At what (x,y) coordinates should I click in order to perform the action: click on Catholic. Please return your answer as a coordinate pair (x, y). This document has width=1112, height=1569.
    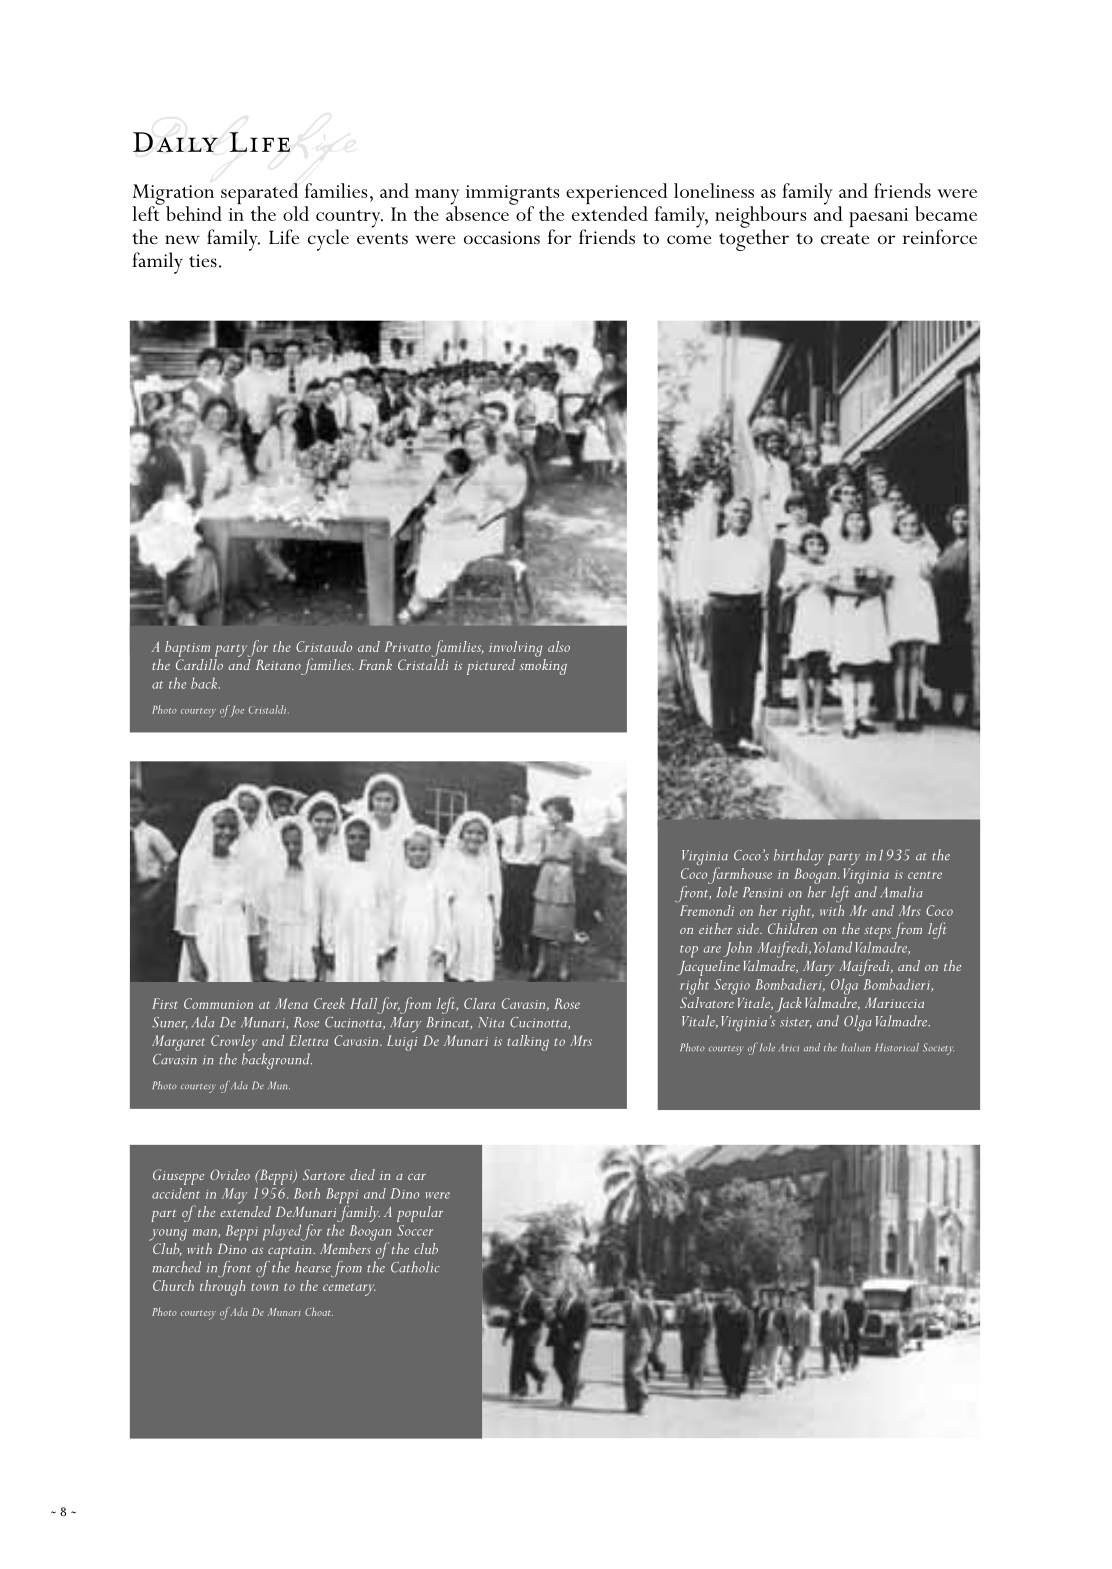
    Looking at the image, I should click on (415, 1267).
